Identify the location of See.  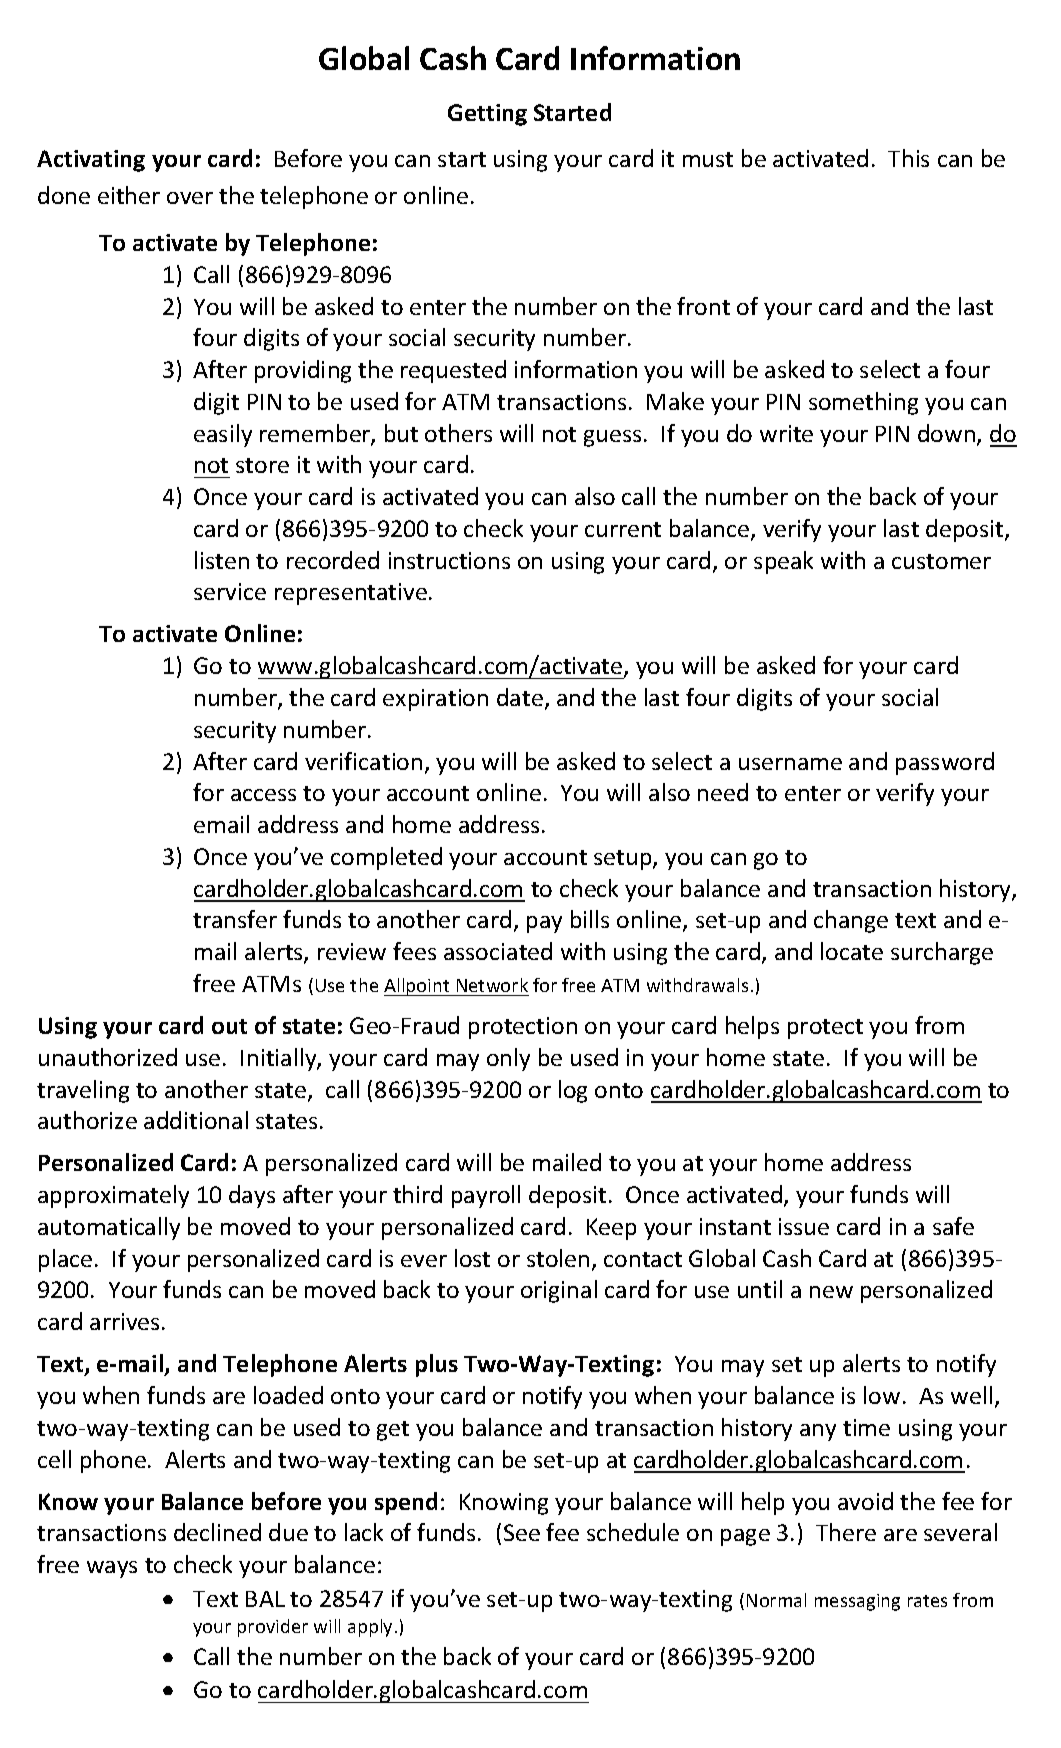
(522, 1532).
